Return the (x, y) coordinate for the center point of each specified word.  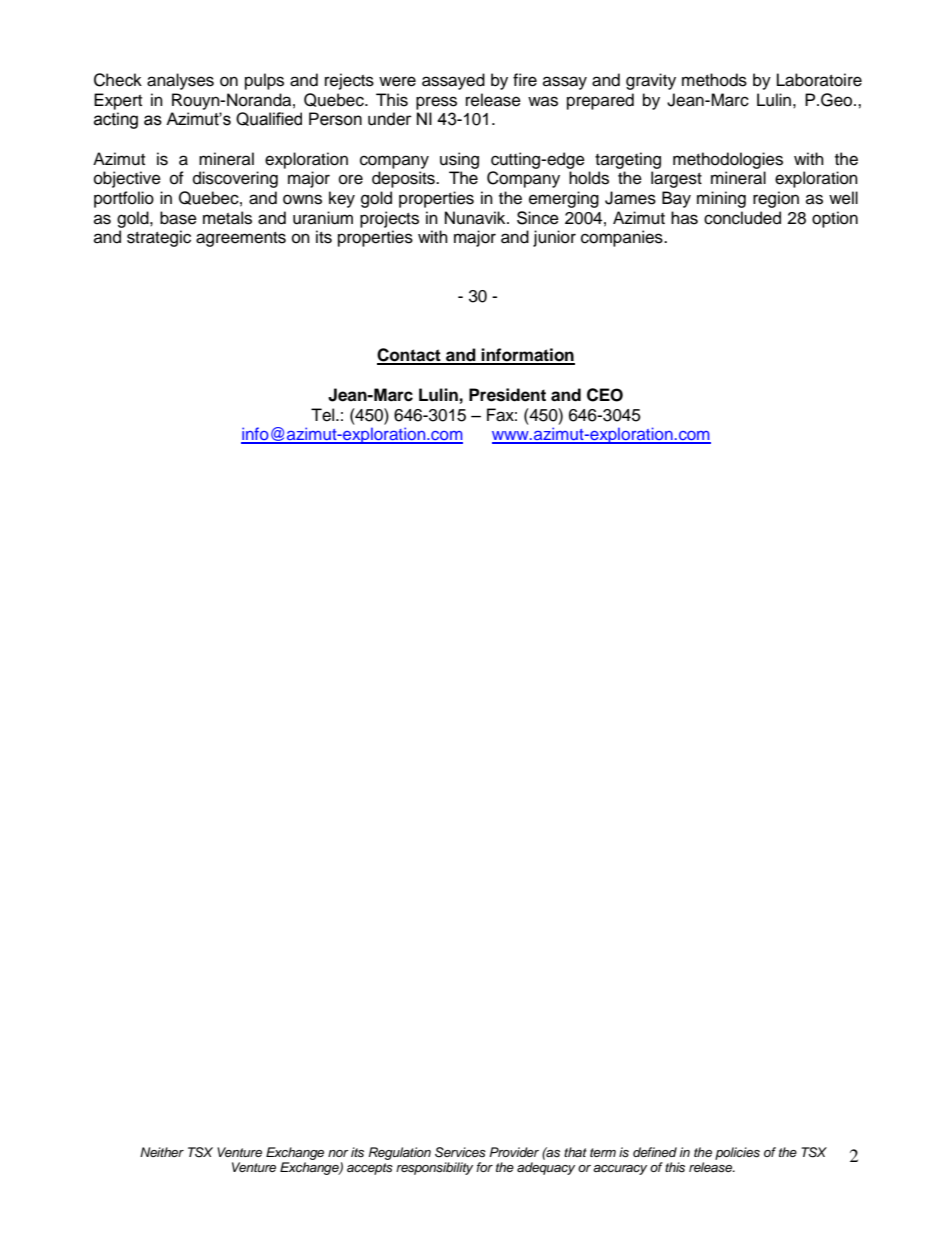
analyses (180, 81)
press (436, 103)
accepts (370, 1169)
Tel (324, 415)
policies (737, 1153)
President (507, 395)
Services (460, 1152)
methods (714, 80)
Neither (162, 1152)
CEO (605, 395)
